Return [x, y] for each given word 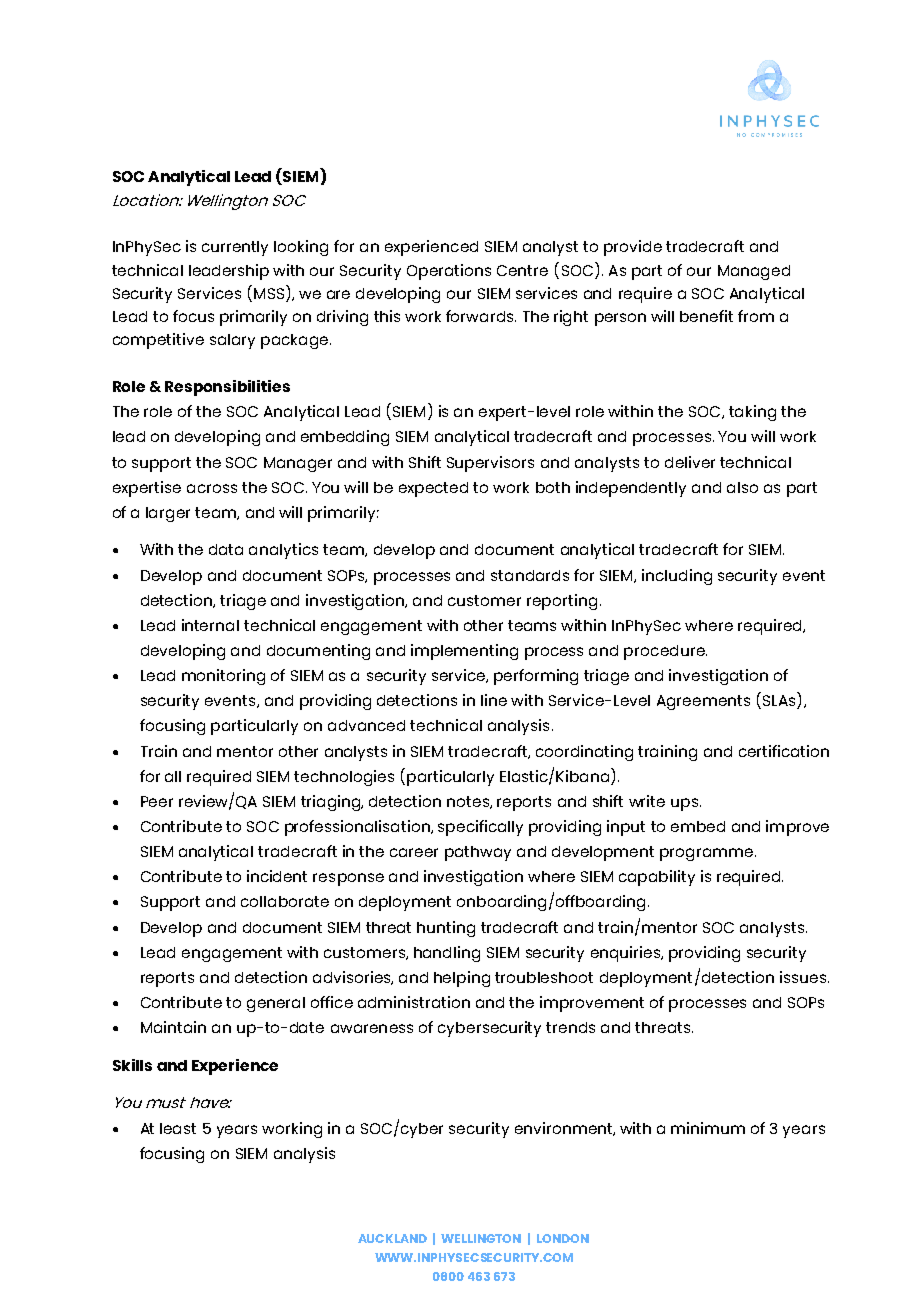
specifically [480, 828]
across [212, 488]
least [178, 1128]
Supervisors [490, 464]
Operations [449, 272]
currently [235, 248]
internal [210, 625]
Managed [754, 272]
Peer [157, 801]
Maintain [173, 1027]
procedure [665, 652]
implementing [464, 652]
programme [708, 854]
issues [803, 977]
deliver [690, 462]
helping [462, 979]
